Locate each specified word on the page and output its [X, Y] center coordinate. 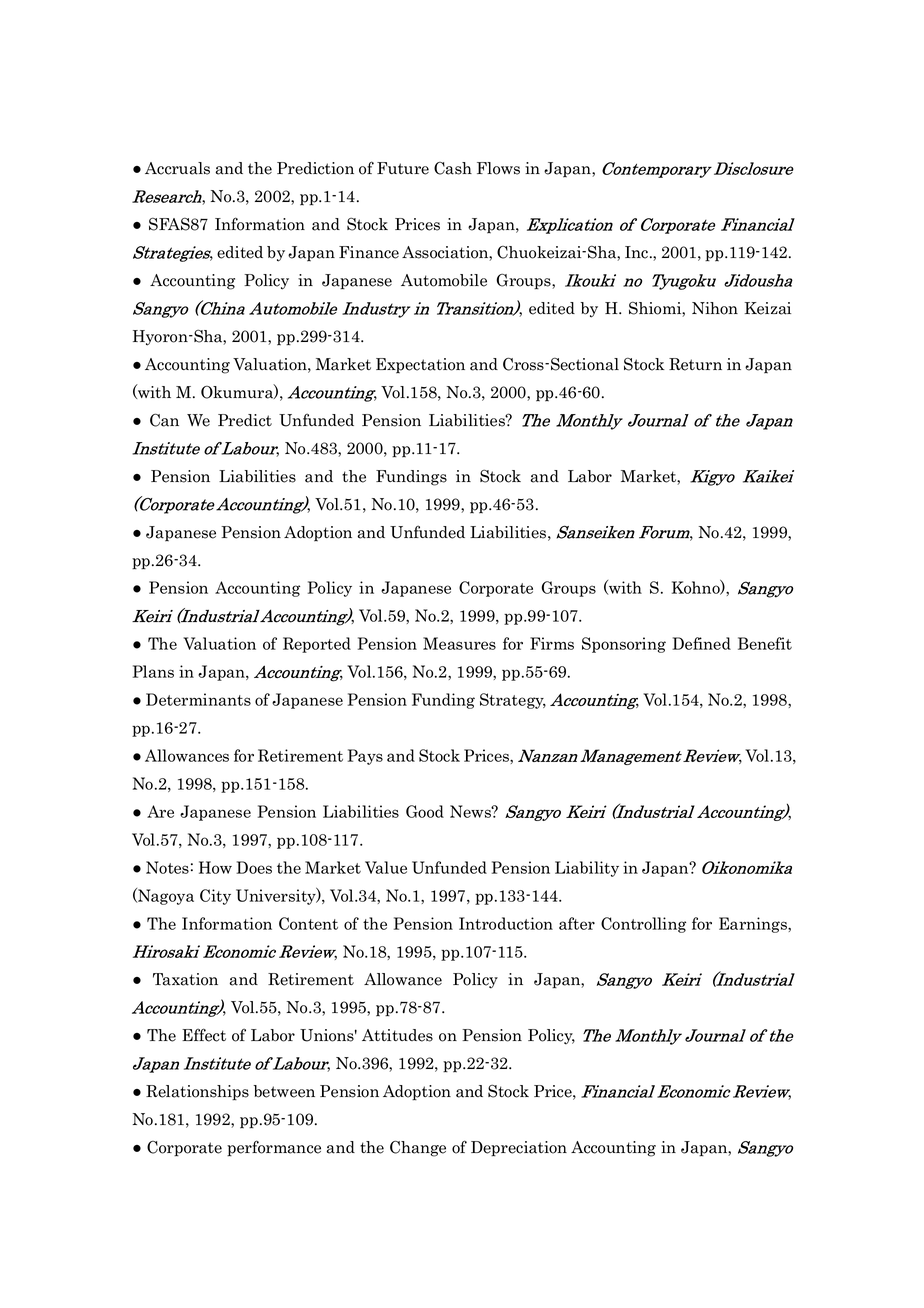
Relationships [197, 1093]
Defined [701, 643]
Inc [638, 252]
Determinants [198, 699]
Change [418, 1148]
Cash [453, 168]
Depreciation [519, 1149]
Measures [459, 643]
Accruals [177, 168]
